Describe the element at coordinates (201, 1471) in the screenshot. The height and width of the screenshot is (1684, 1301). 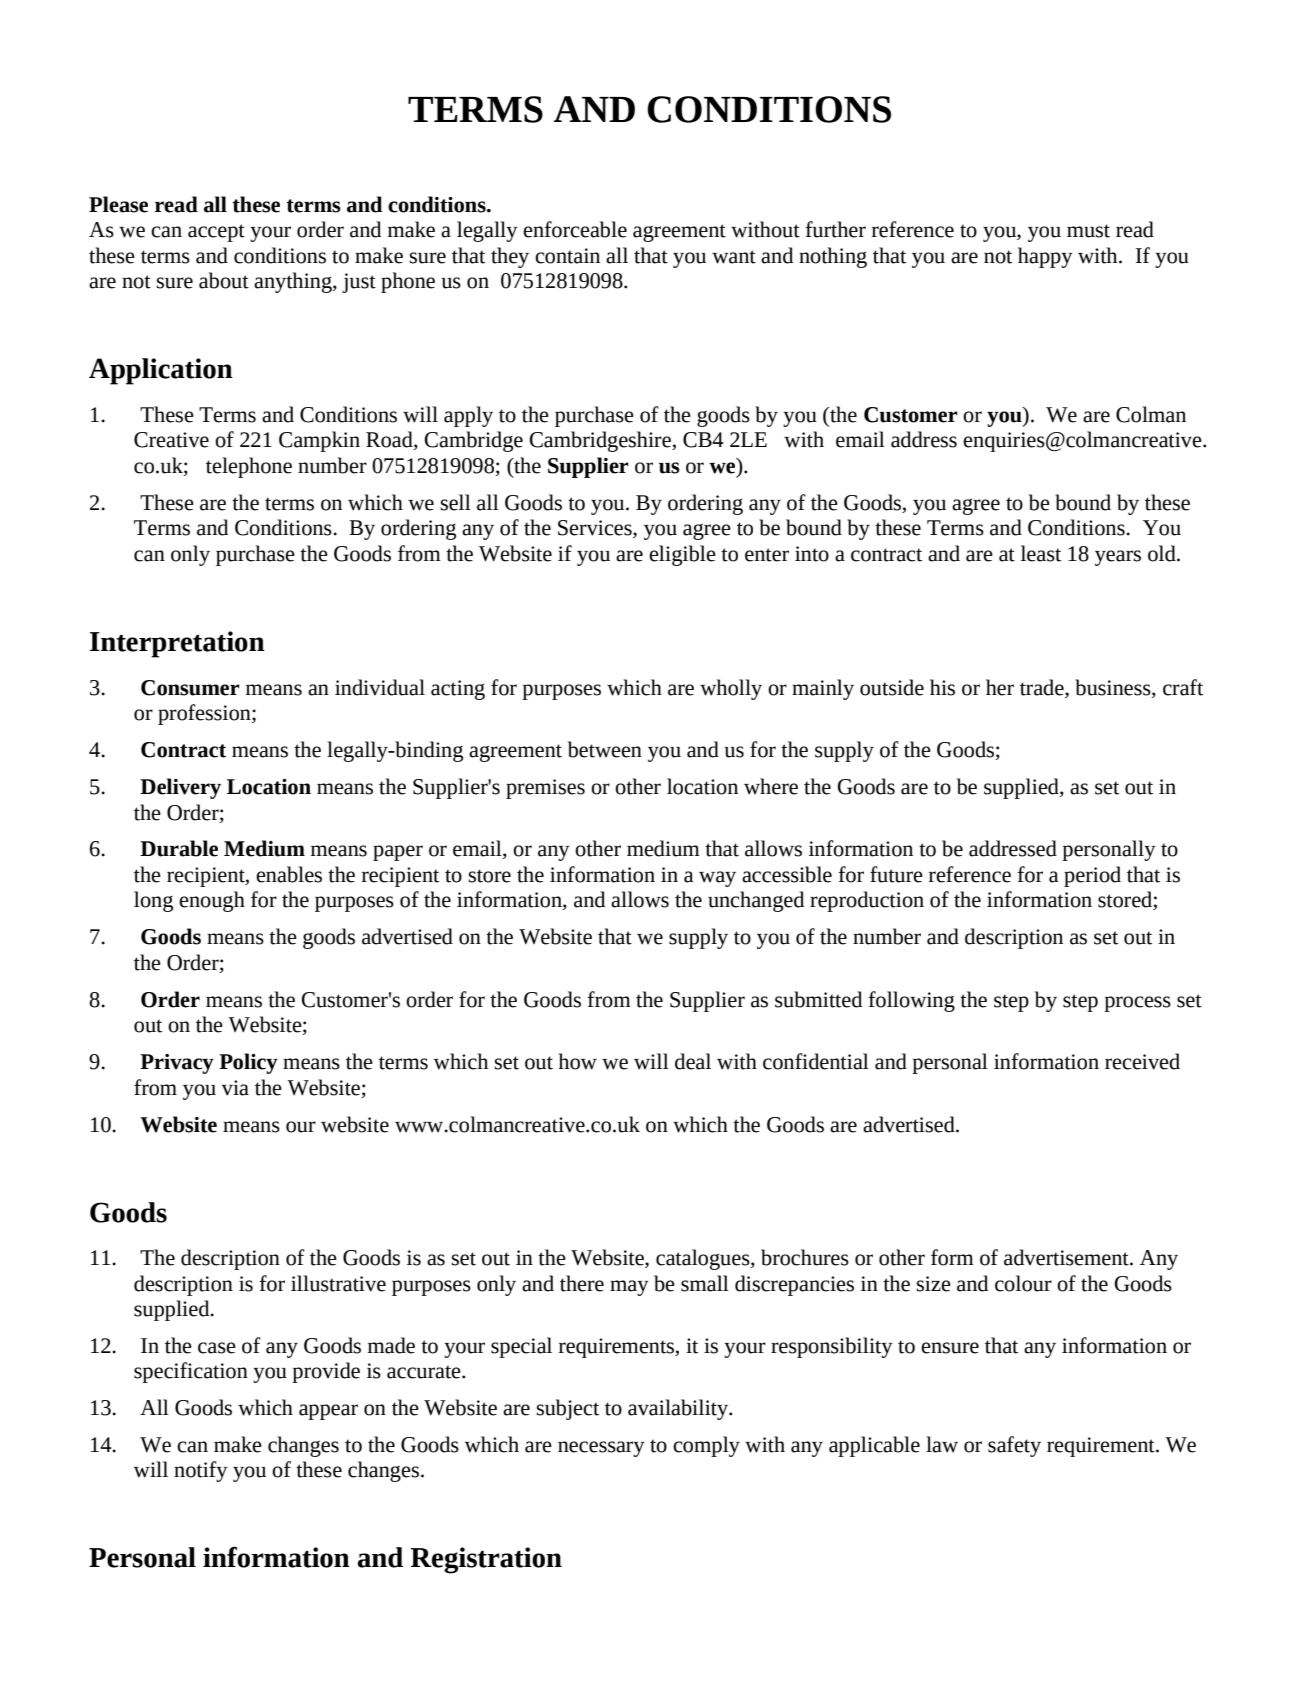
I see `notify` at that location.
